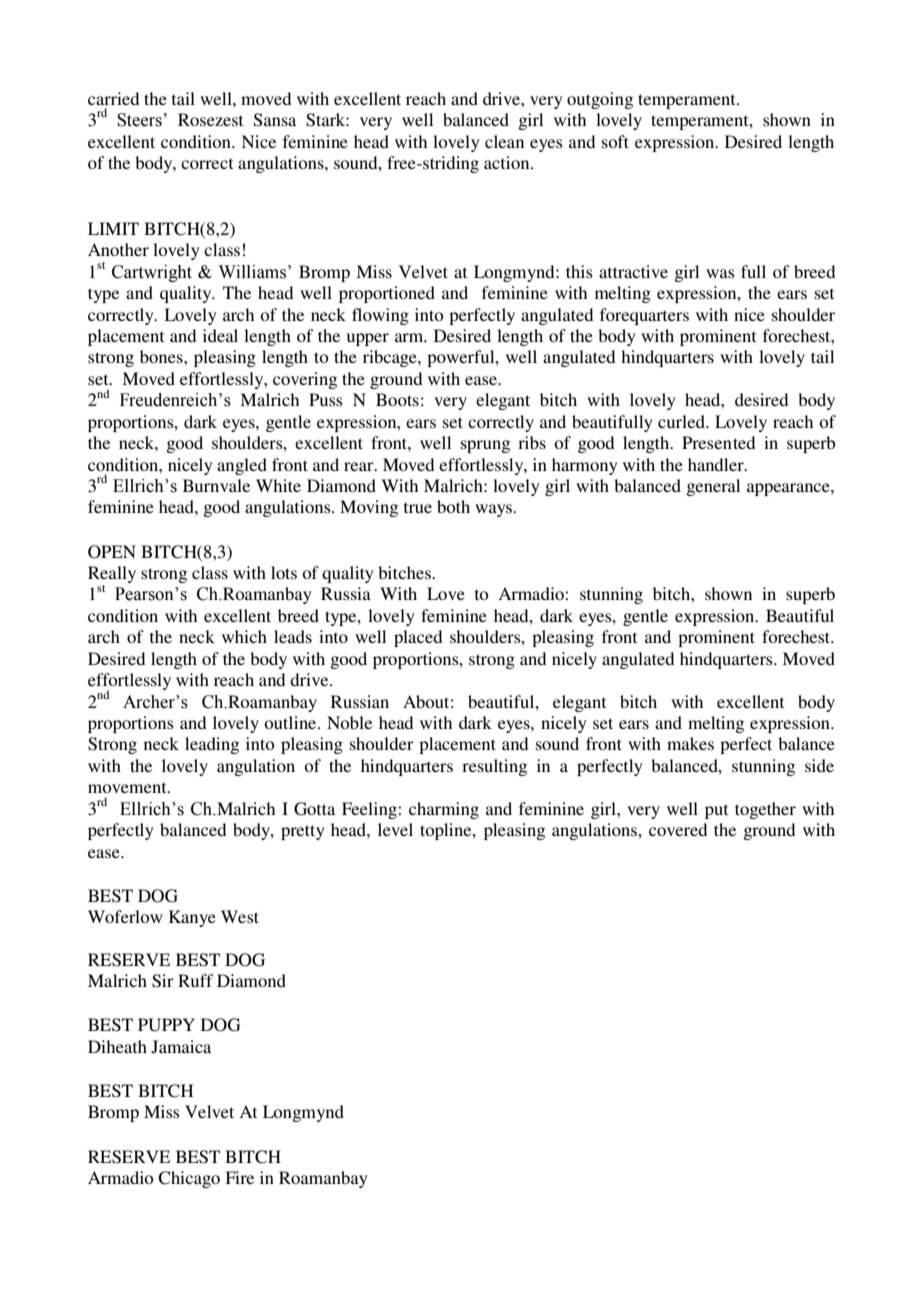  Describe the element at coordinates (139, 120) in the image. I see `Steers` at that location.
